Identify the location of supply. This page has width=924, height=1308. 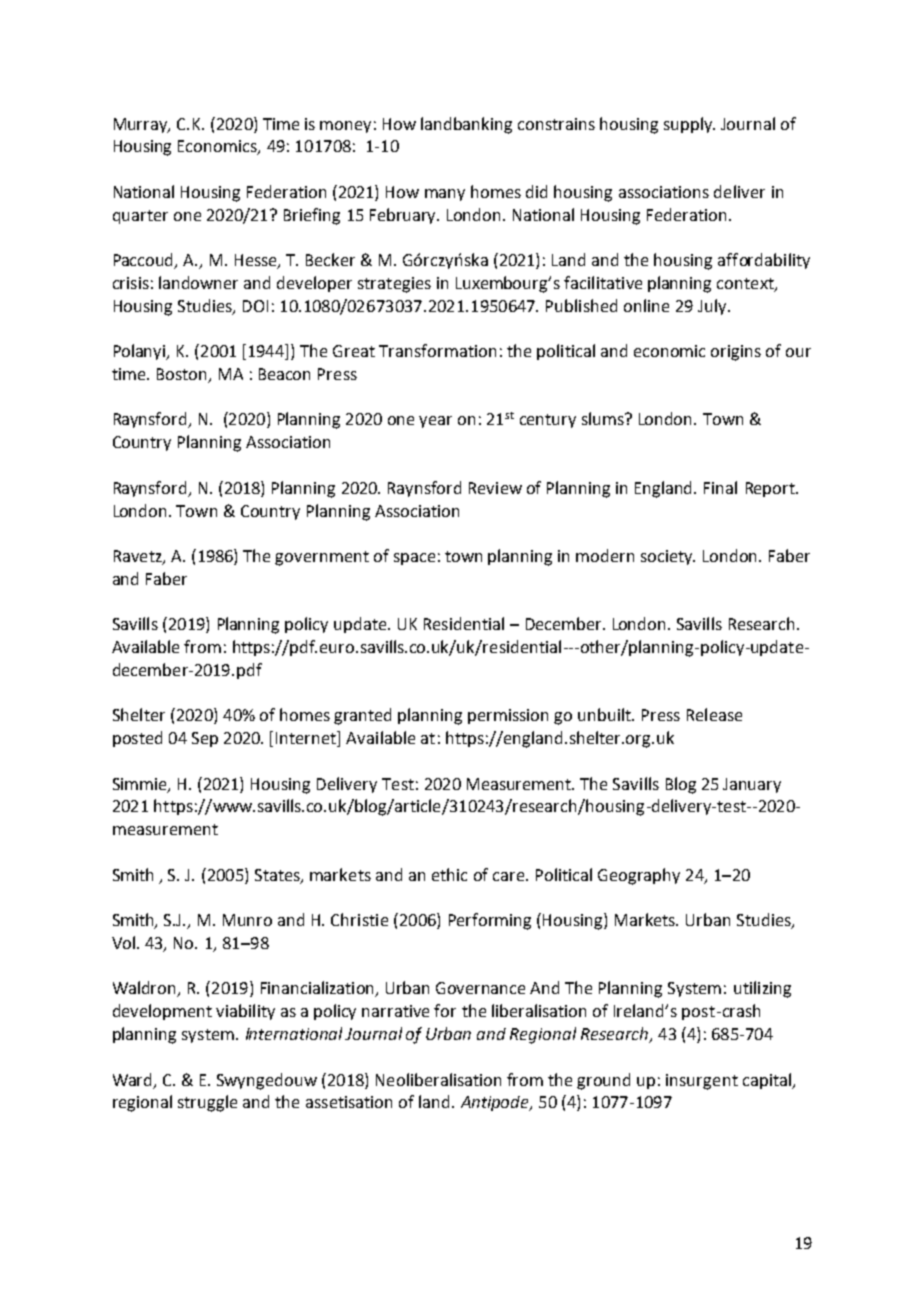
(689, 125).
